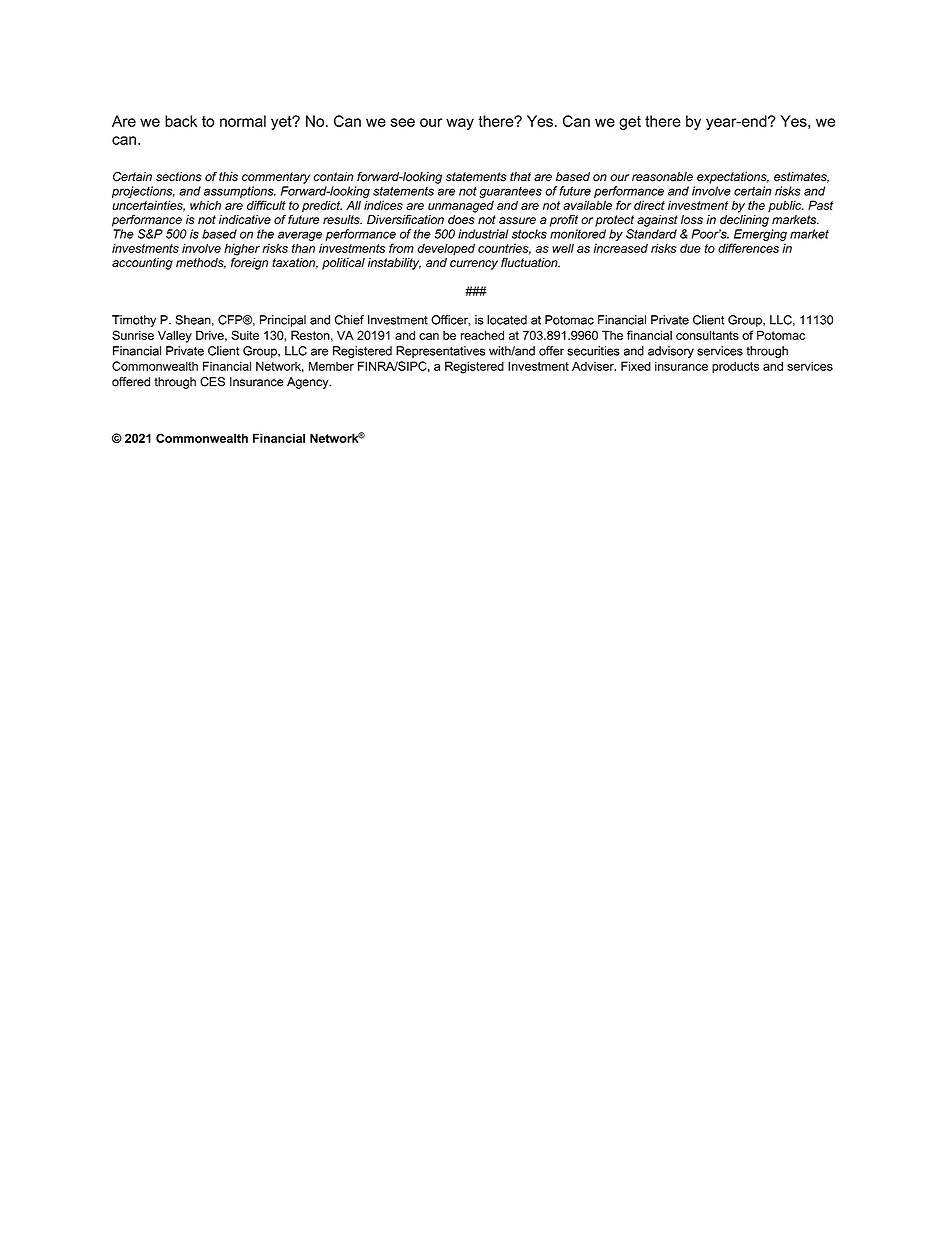 The image size is (952, 1233). I want to click on public, so click(786, 206).
